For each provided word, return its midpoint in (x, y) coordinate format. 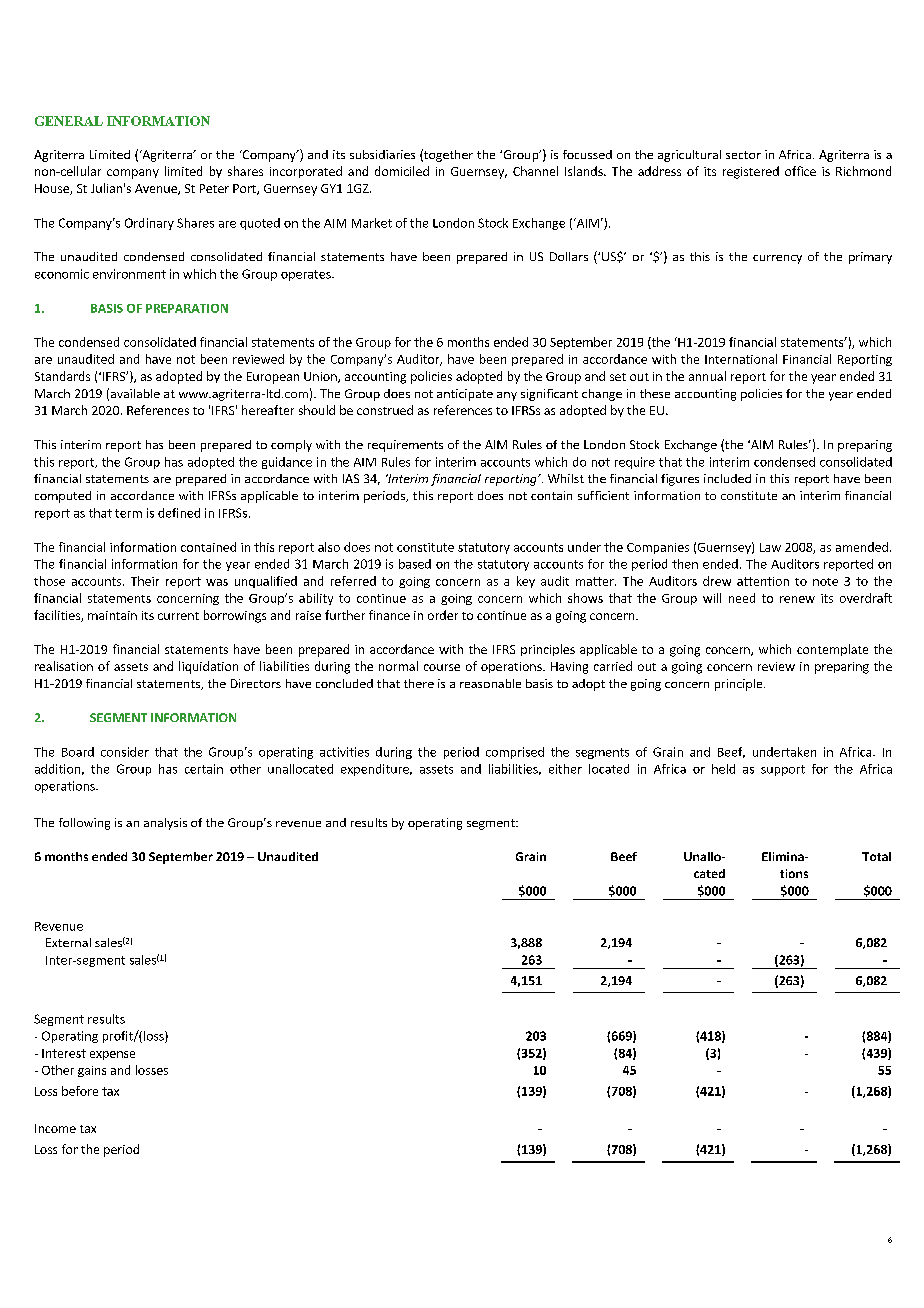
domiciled (402, 171)
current (178, 616)
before (80, 1091)
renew (797, 599)
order (443, 615)
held (723, 769)
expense (112, 1055)
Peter (214, 188)
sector (743, 155)
